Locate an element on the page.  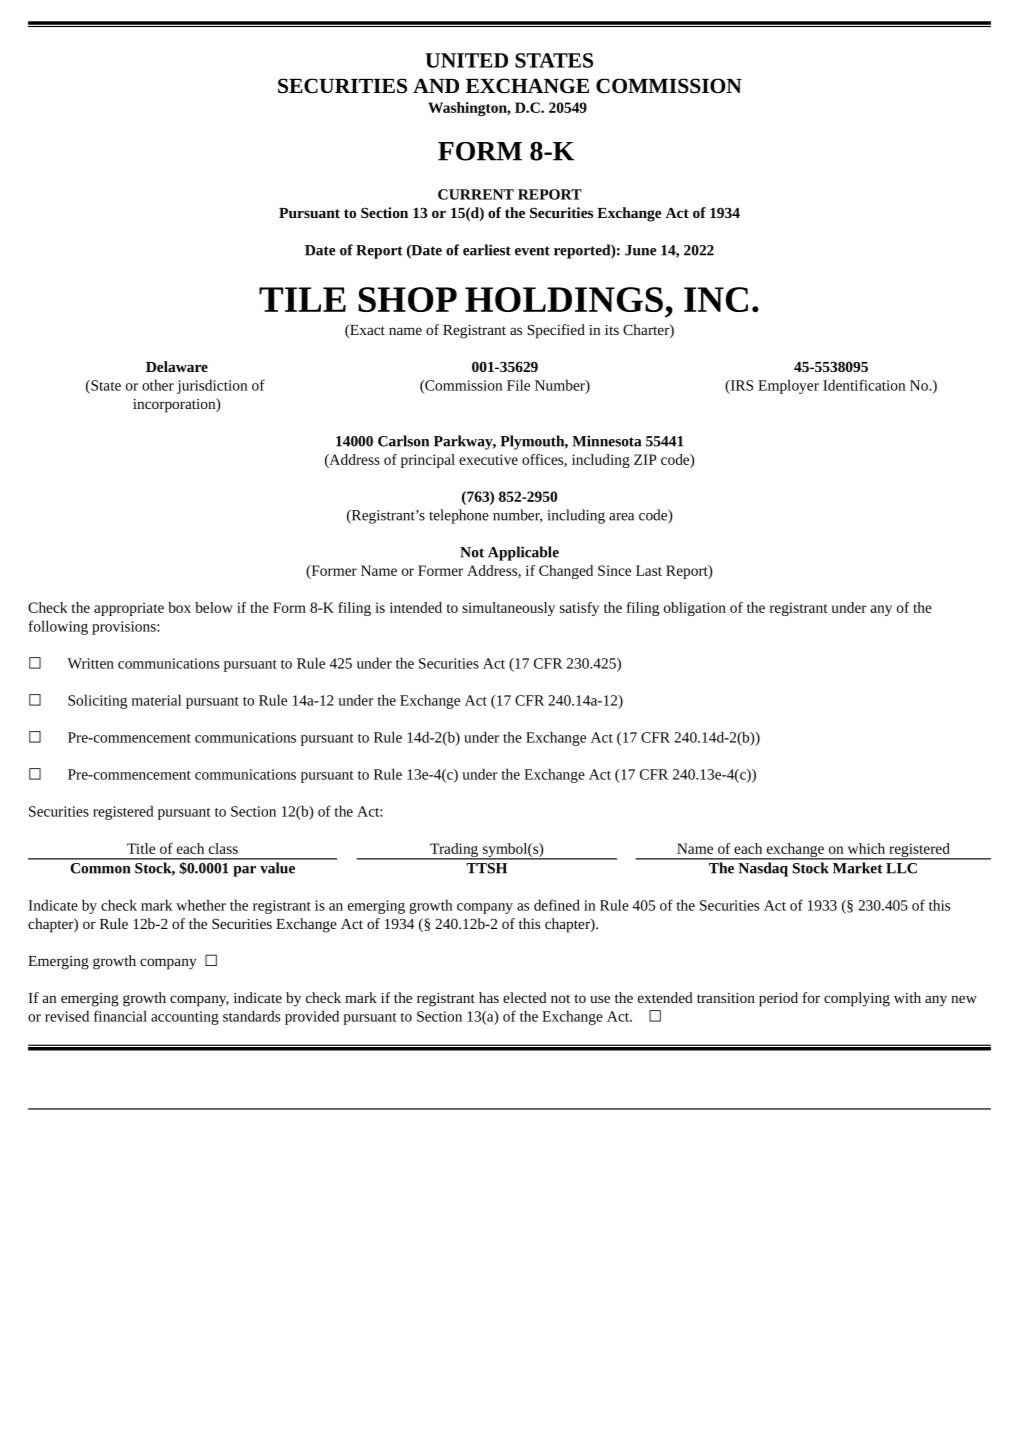
June is located at coordinates (640, 250).
